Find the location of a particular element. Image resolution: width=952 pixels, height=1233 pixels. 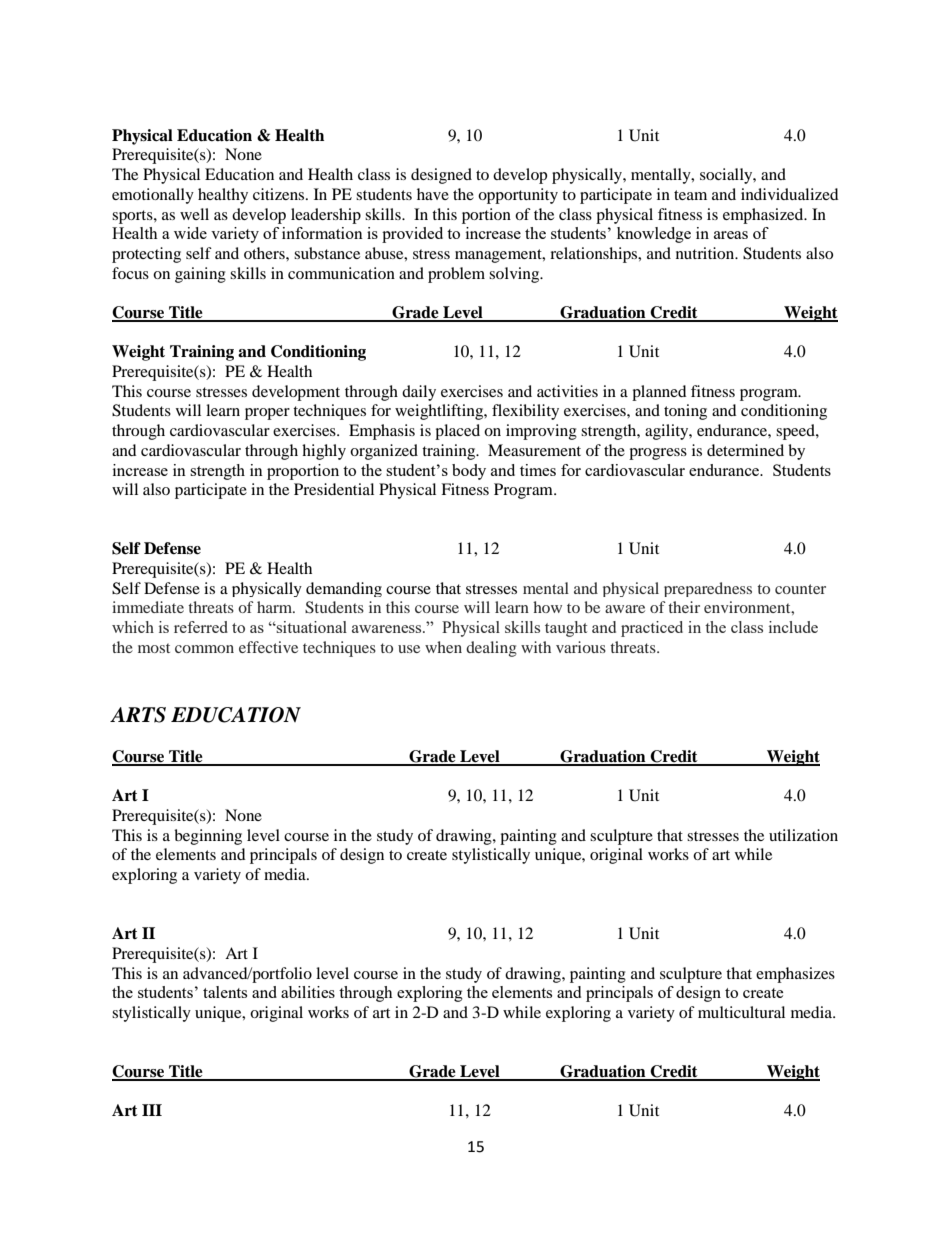

areas is located at coordinates (731, 235).
